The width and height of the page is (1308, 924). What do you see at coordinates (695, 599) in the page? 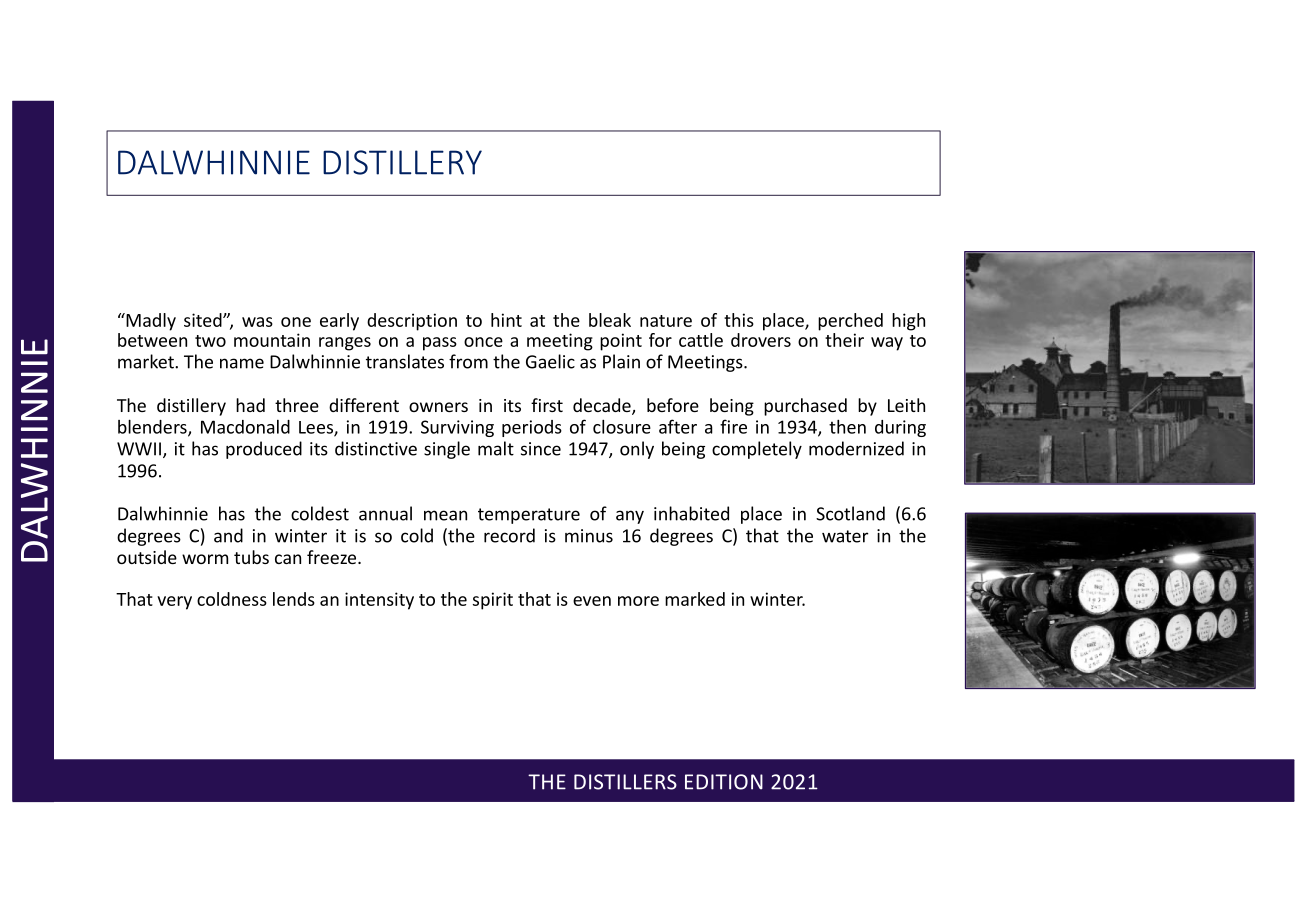
I see `marked` at bounding box center [695, 599].
